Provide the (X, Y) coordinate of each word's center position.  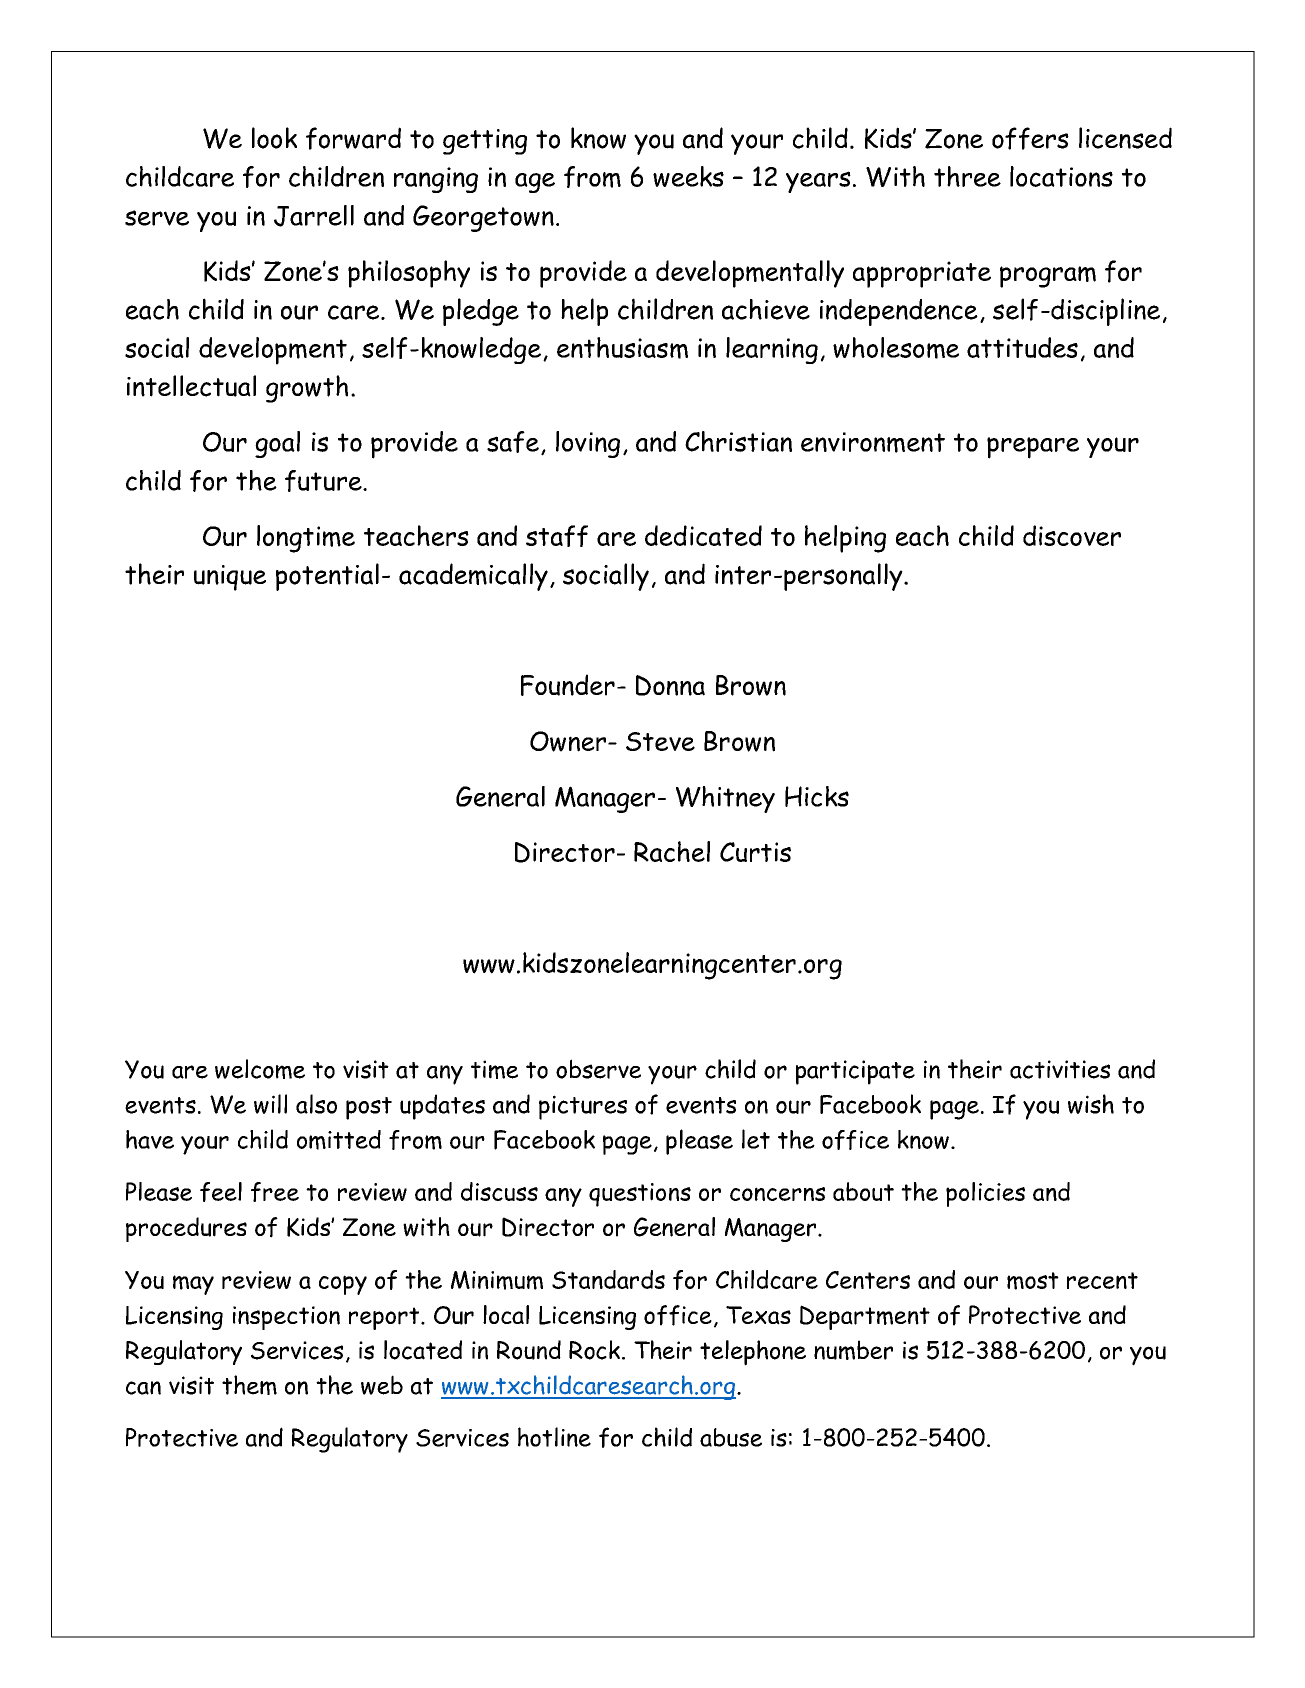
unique (230, 578)
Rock (594, 1350)
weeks (688, 176)
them (249, 1385)
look (274, 138)
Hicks (817, 796)
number (853, 1350)
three (967, 176)
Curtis (755, 852)
